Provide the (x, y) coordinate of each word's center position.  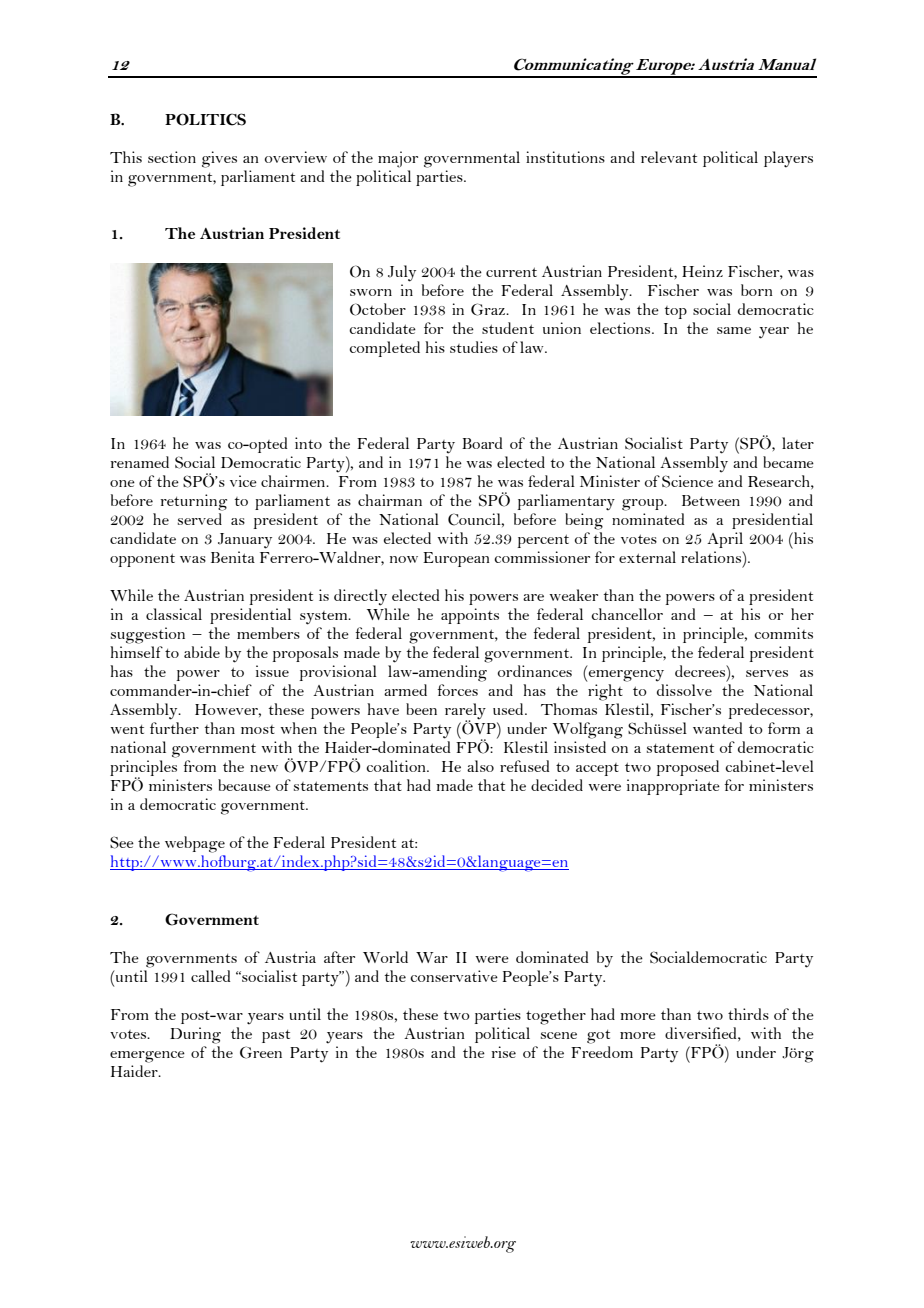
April (725, 540)
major (398, 159)
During (195, 1035)
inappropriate (673, 787)
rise (504, 1052)
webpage (195, 844)
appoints (470, 616)
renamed (140, 462)
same (734, 330)
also (480, 766)
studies (474, 347)
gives (219, 159)
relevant (669, 157)
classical (174, 614)
